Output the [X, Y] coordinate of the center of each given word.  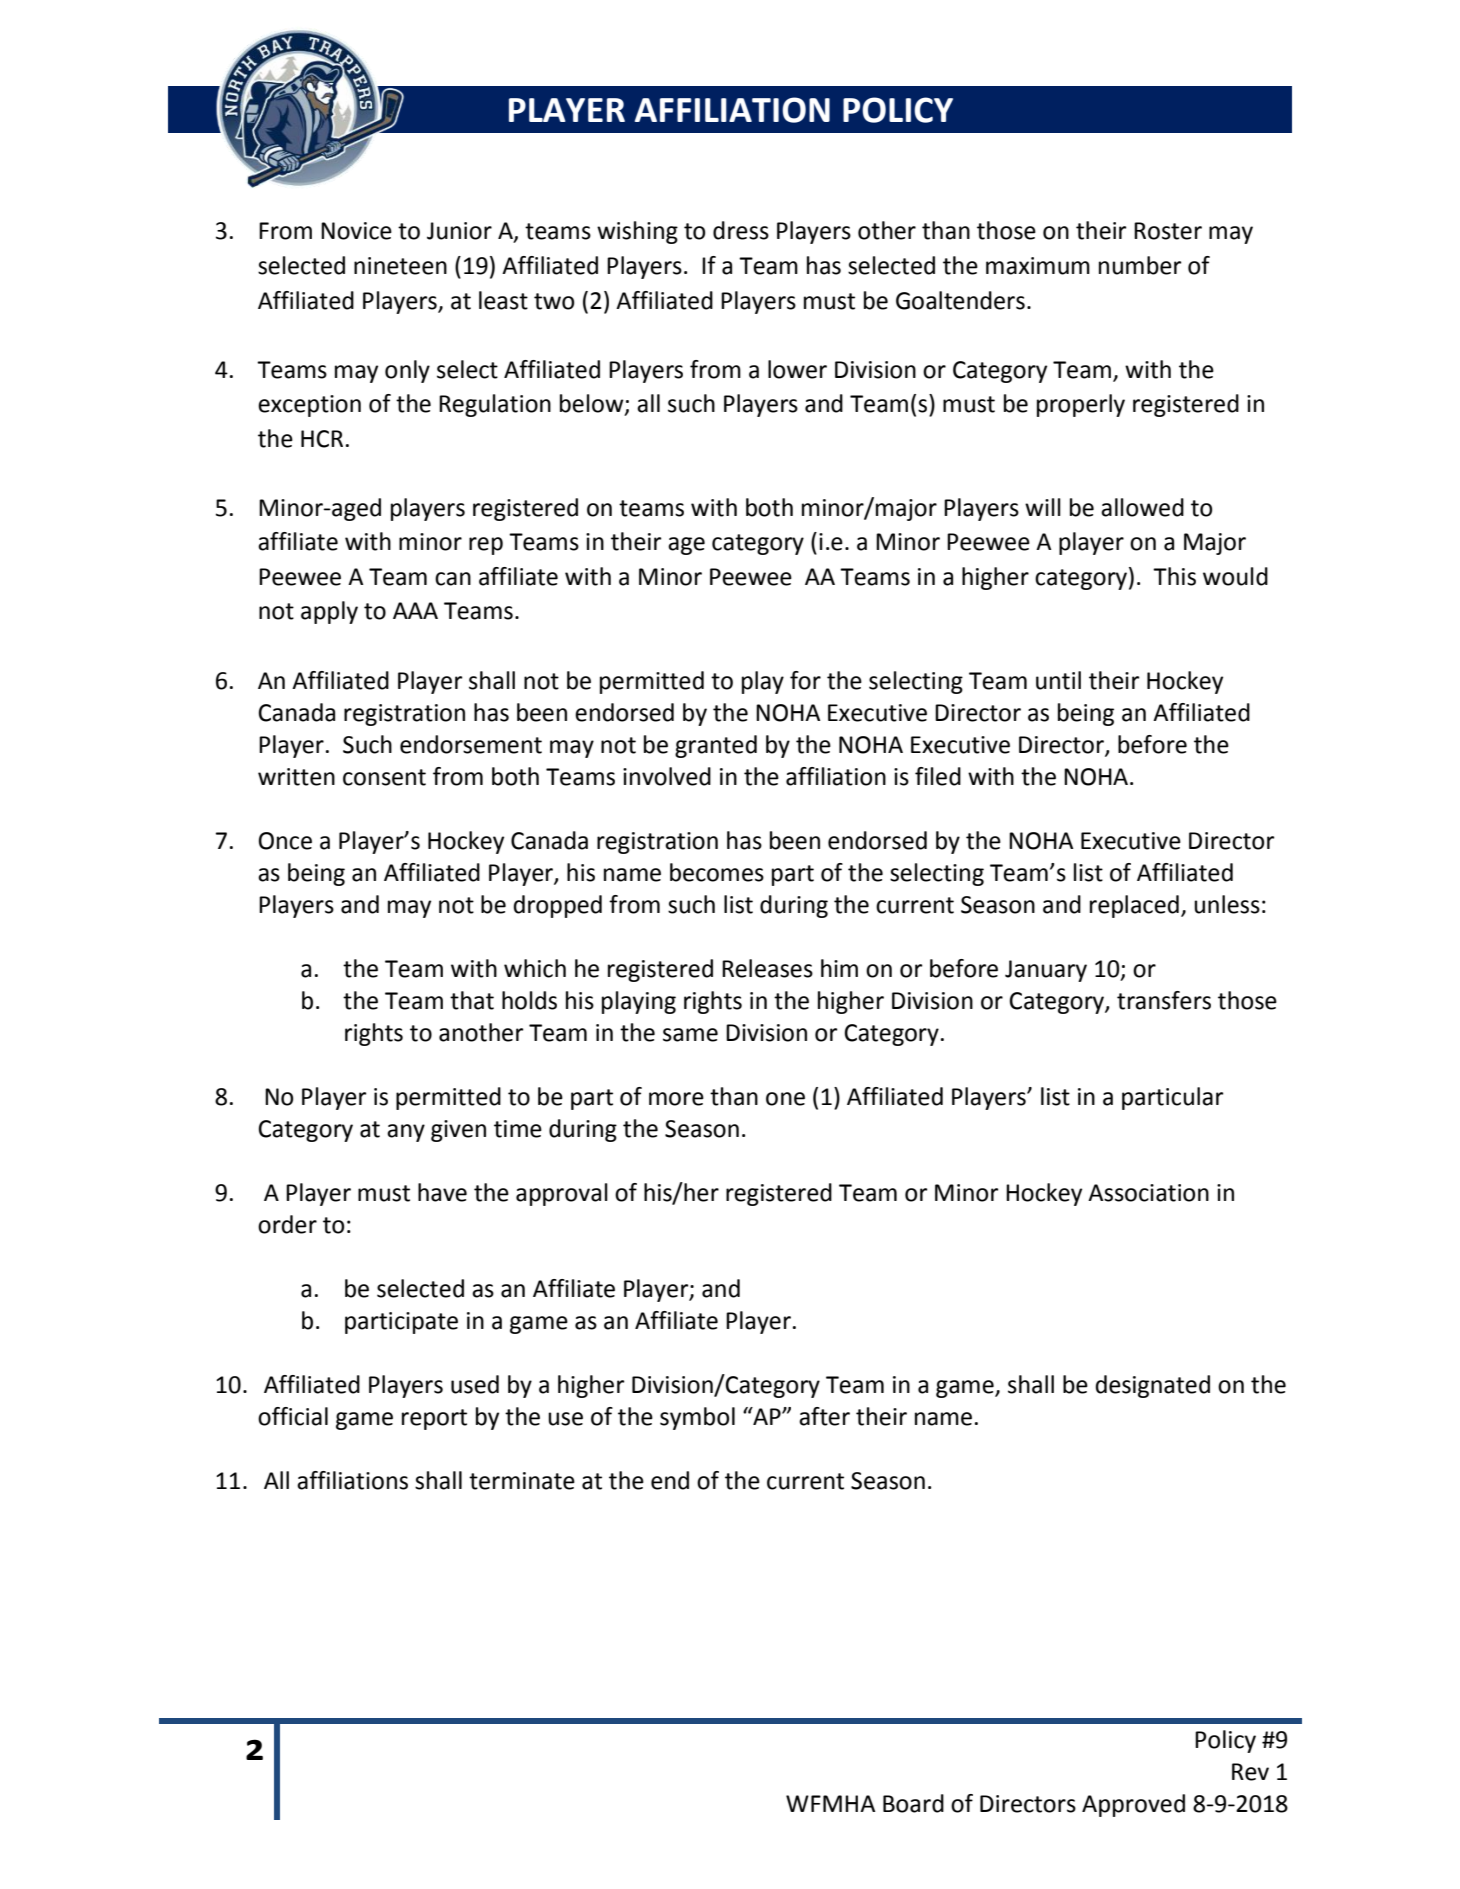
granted [716, 746]
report [434, 1419]
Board [913, 1803]
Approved [1133, 1805]
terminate [522, 1481]
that [472, 1000]
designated [1152, 1386]
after [824, 1416]
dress [741, 230]
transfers [1164, 1000]
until [1058, 680]
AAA [415, 610]
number [1140, 265]
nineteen [400, 266]
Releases [767, 968]
